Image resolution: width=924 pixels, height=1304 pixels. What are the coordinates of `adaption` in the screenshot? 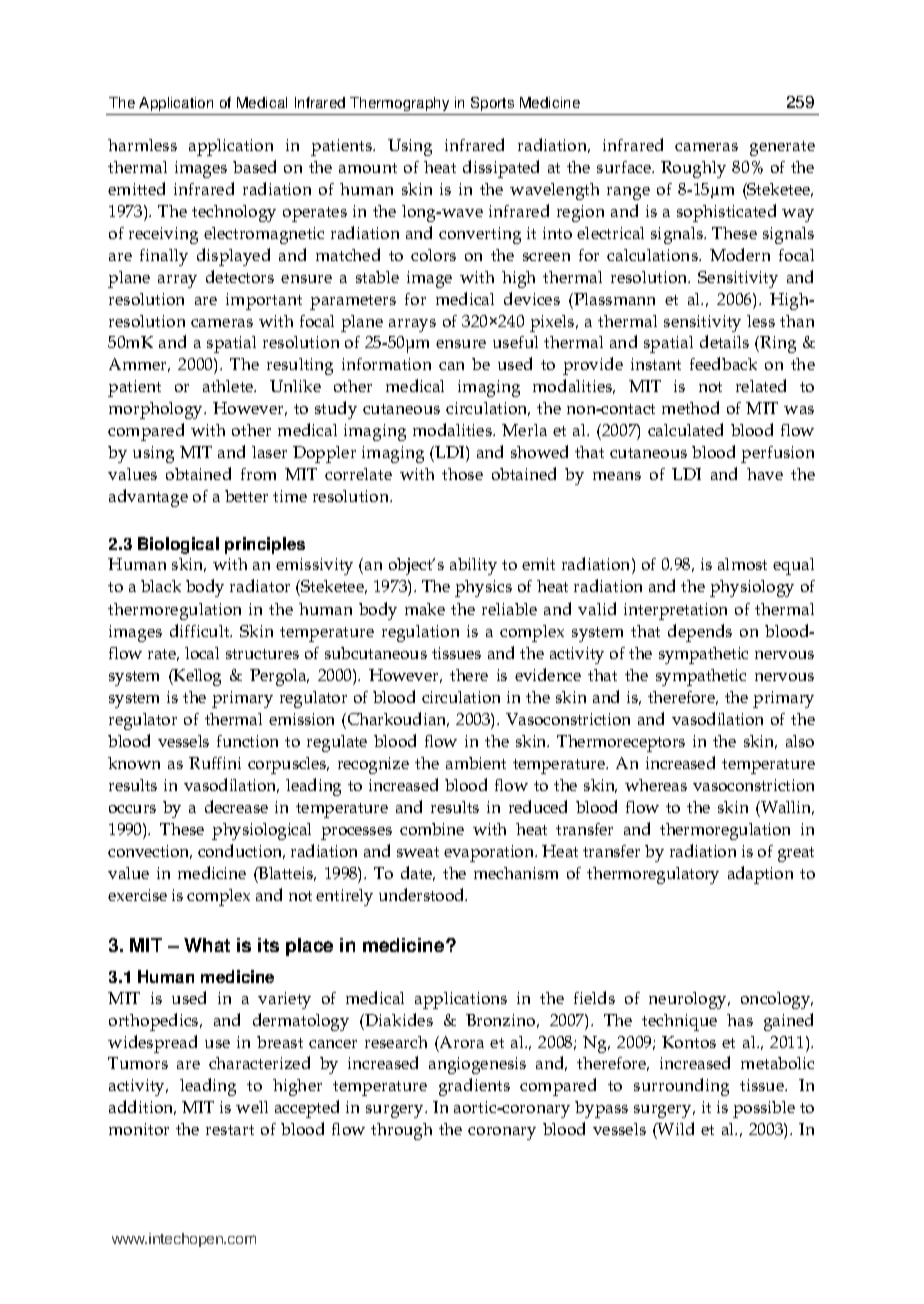 It's located at (760, 875).
